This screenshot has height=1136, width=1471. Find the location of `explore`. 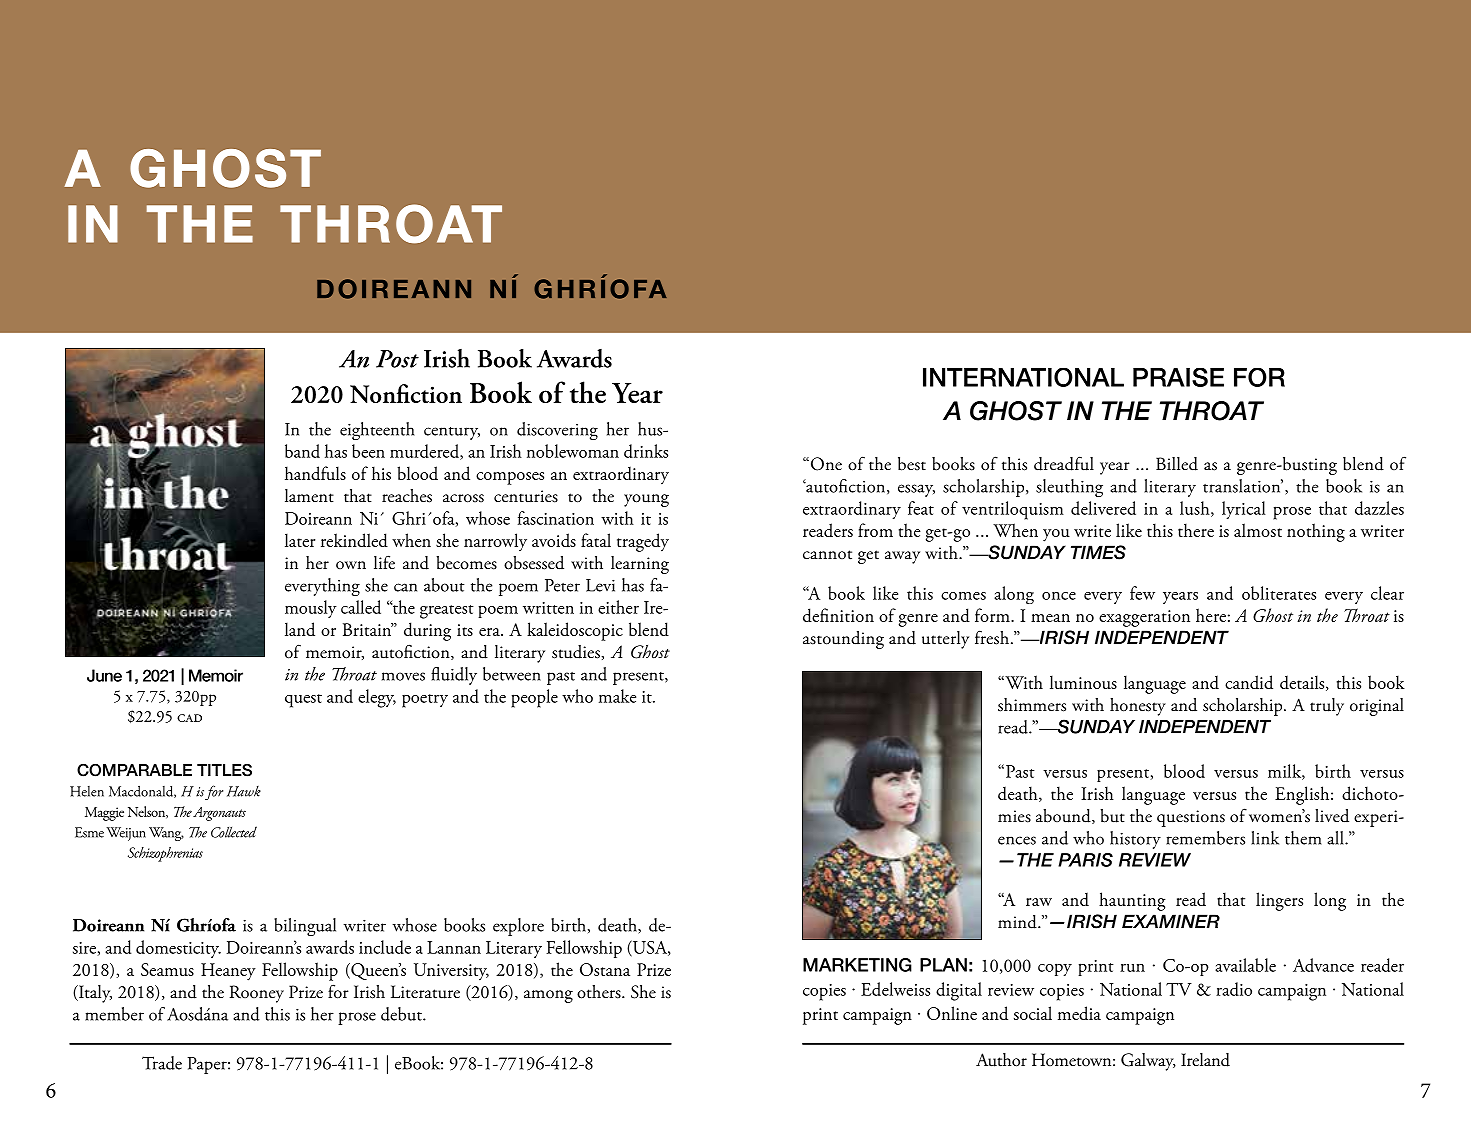

explore is located at coordinates (518, 927).
